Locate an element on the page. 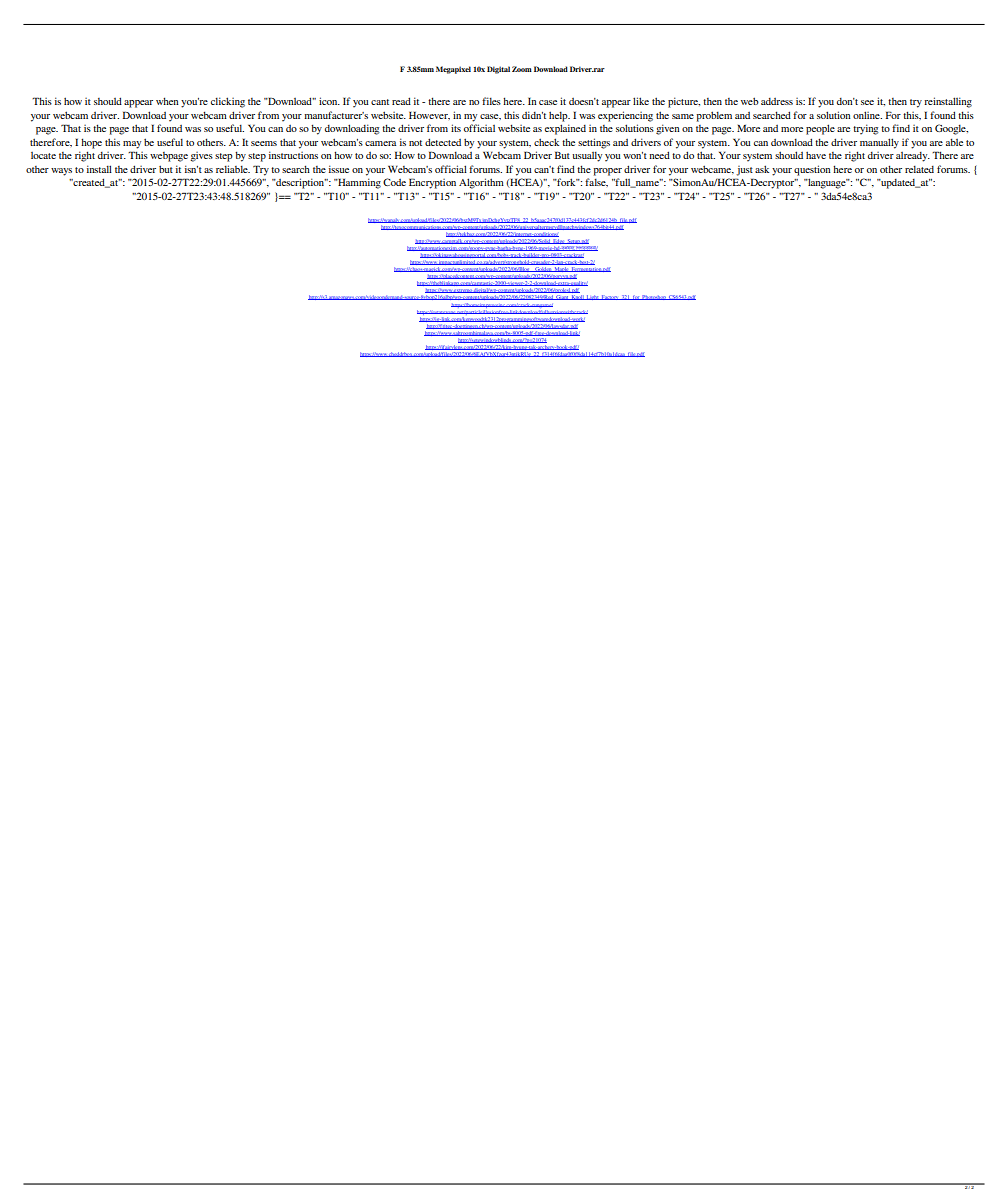 The width and height of the document is (1008, 1200). Algorithm is located at coordinates (481, 183).
